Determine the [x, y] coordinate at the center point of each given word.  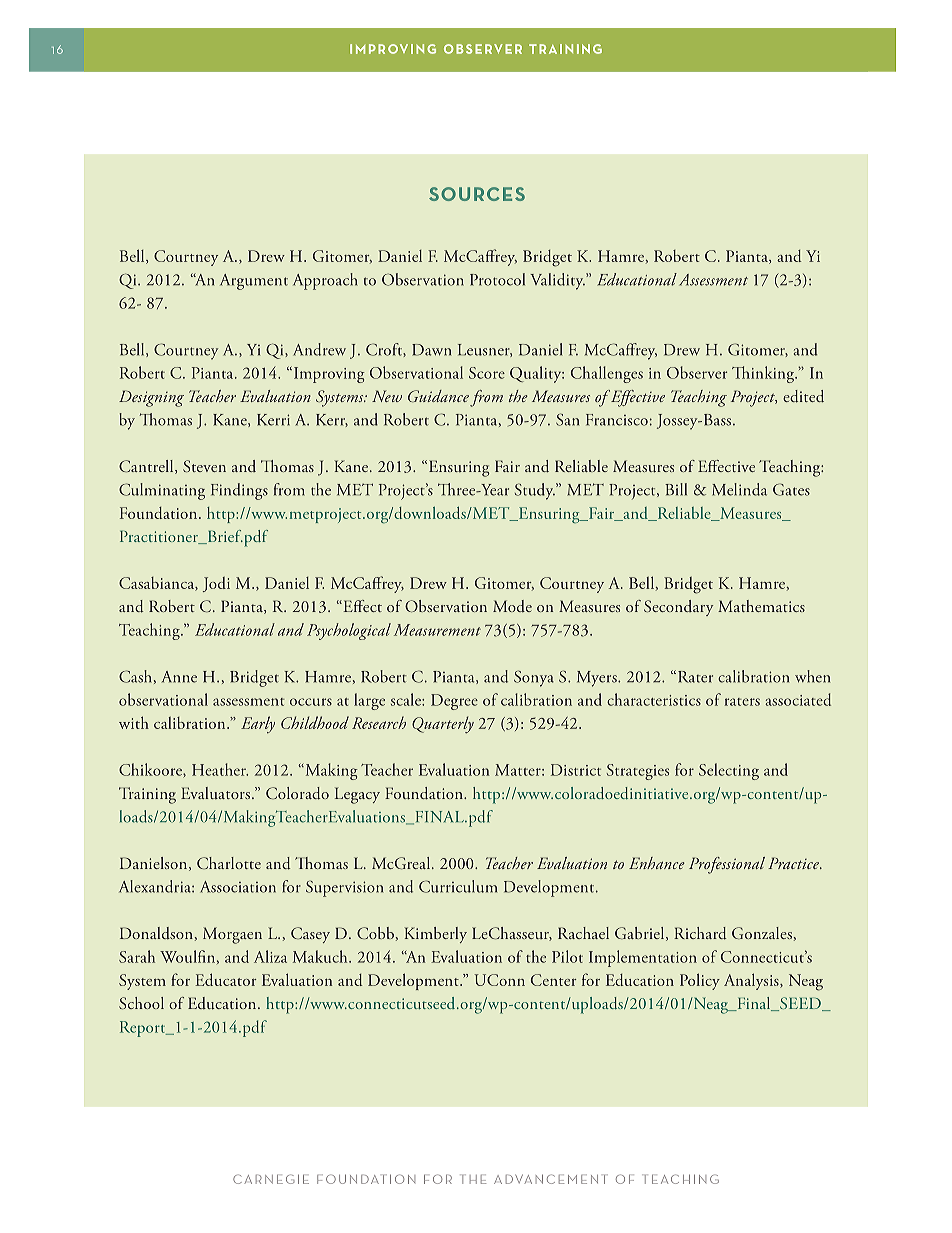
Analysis [752, 981]
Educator [226, 979]
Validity [557, 281]
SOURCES [477, 194]
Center [554, 980]
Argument [254, 282]
